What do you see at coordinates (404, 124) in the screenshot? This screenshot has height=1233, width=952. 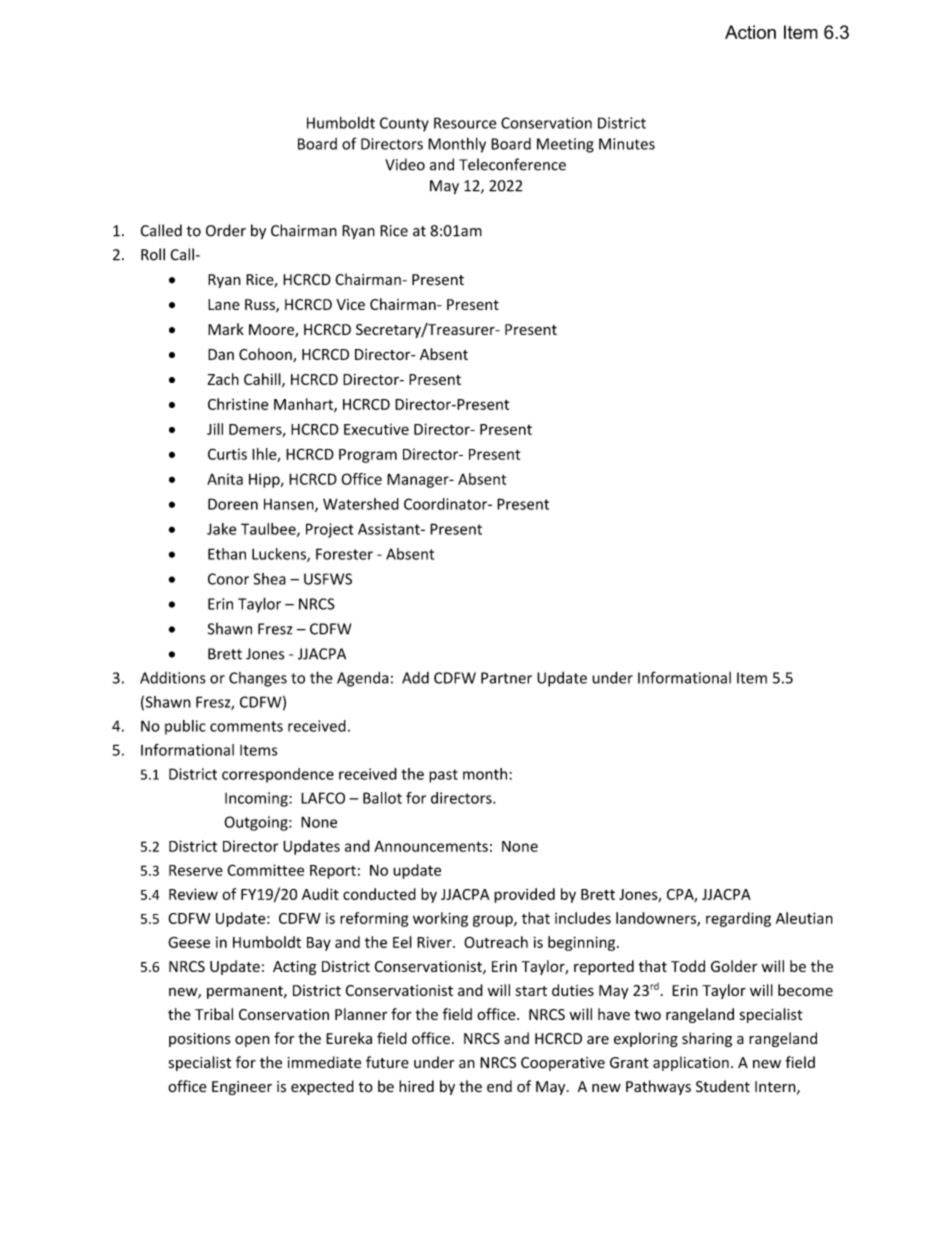 I see `County` at bounding box center [404, 124].
